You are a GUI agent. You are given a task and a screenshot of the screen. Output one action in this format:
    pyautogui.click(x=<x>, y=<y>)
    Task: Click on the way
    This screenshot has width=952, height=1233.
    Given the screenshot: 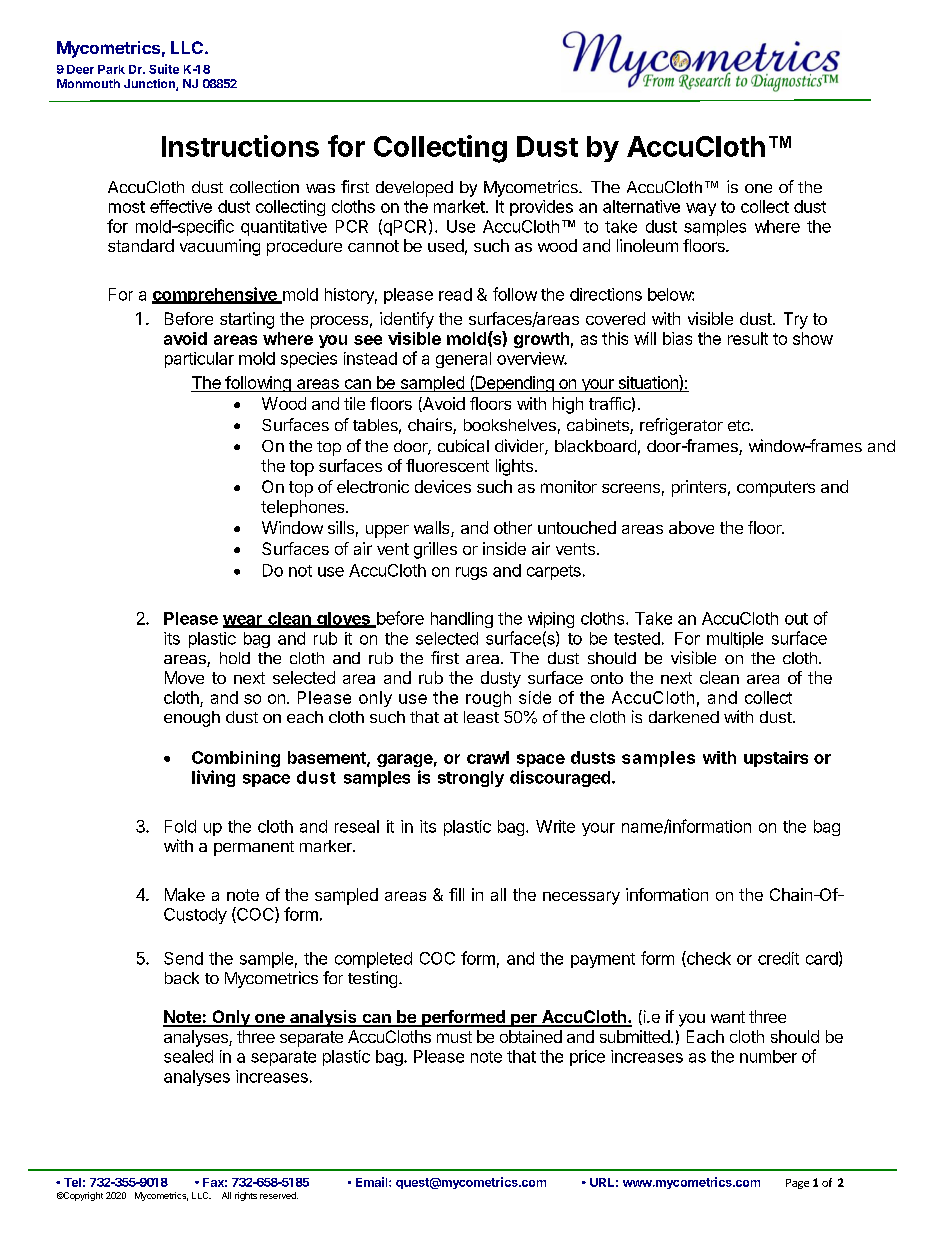 What is the action you would take?
    pyautogui.click(x=701, y=209)
